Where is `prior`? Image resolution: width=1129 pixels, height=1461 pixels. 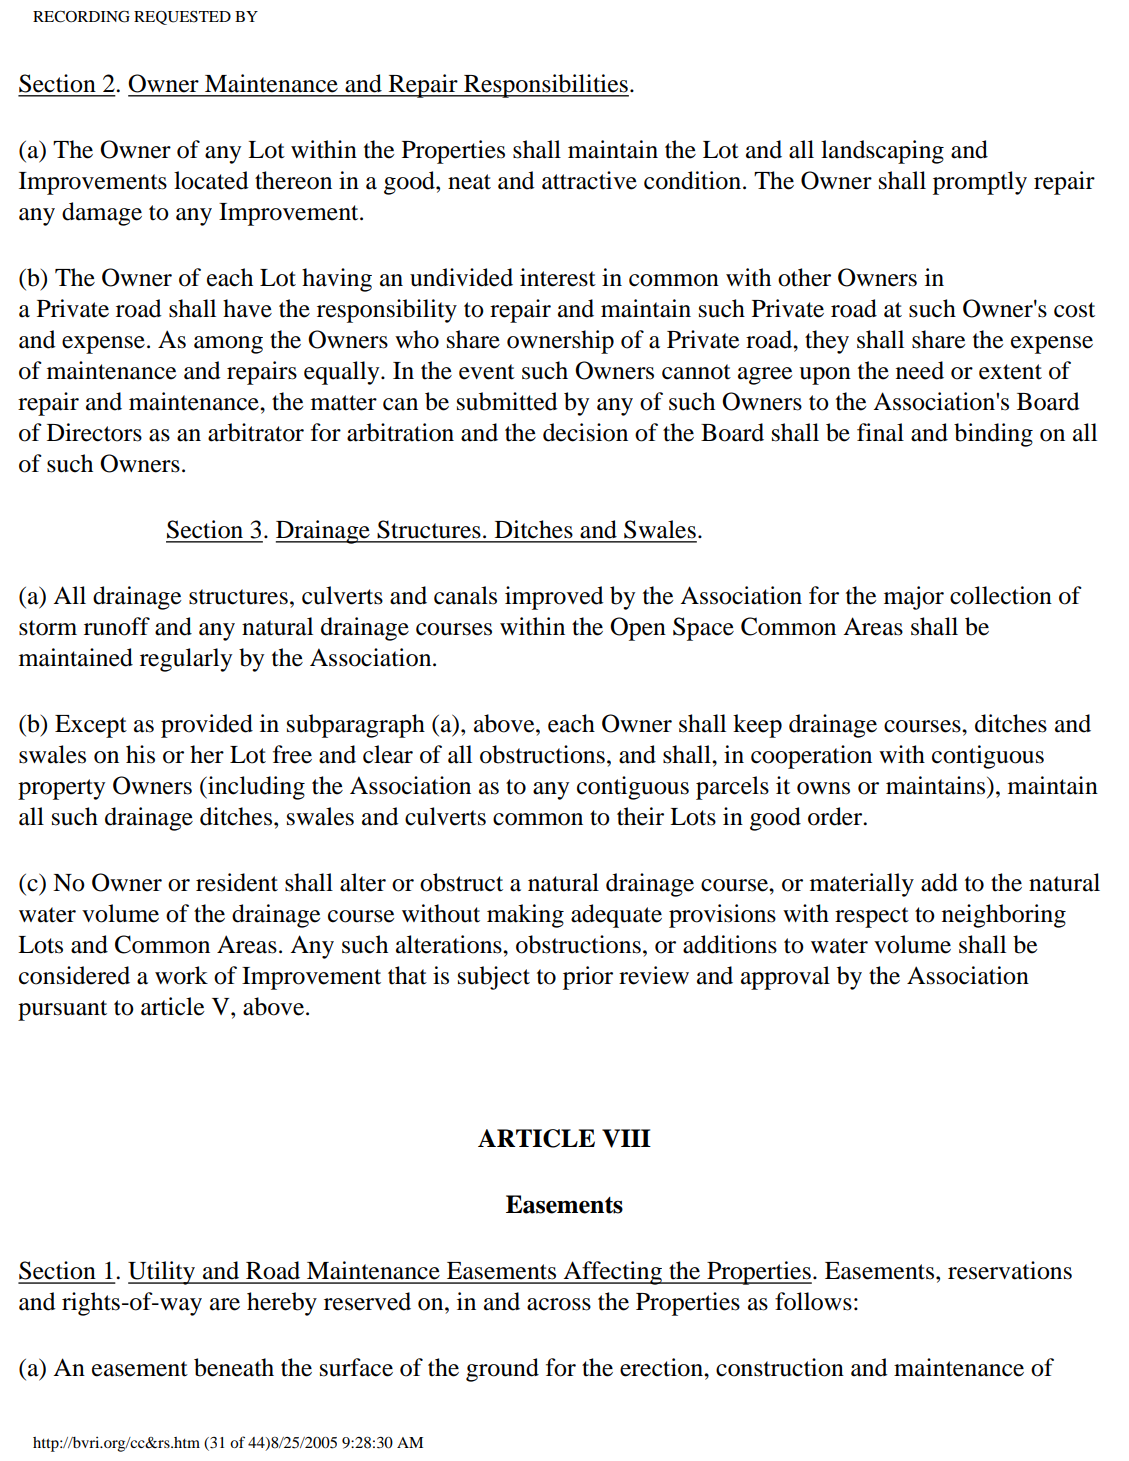
prior is located at coordinates (588, 978).
